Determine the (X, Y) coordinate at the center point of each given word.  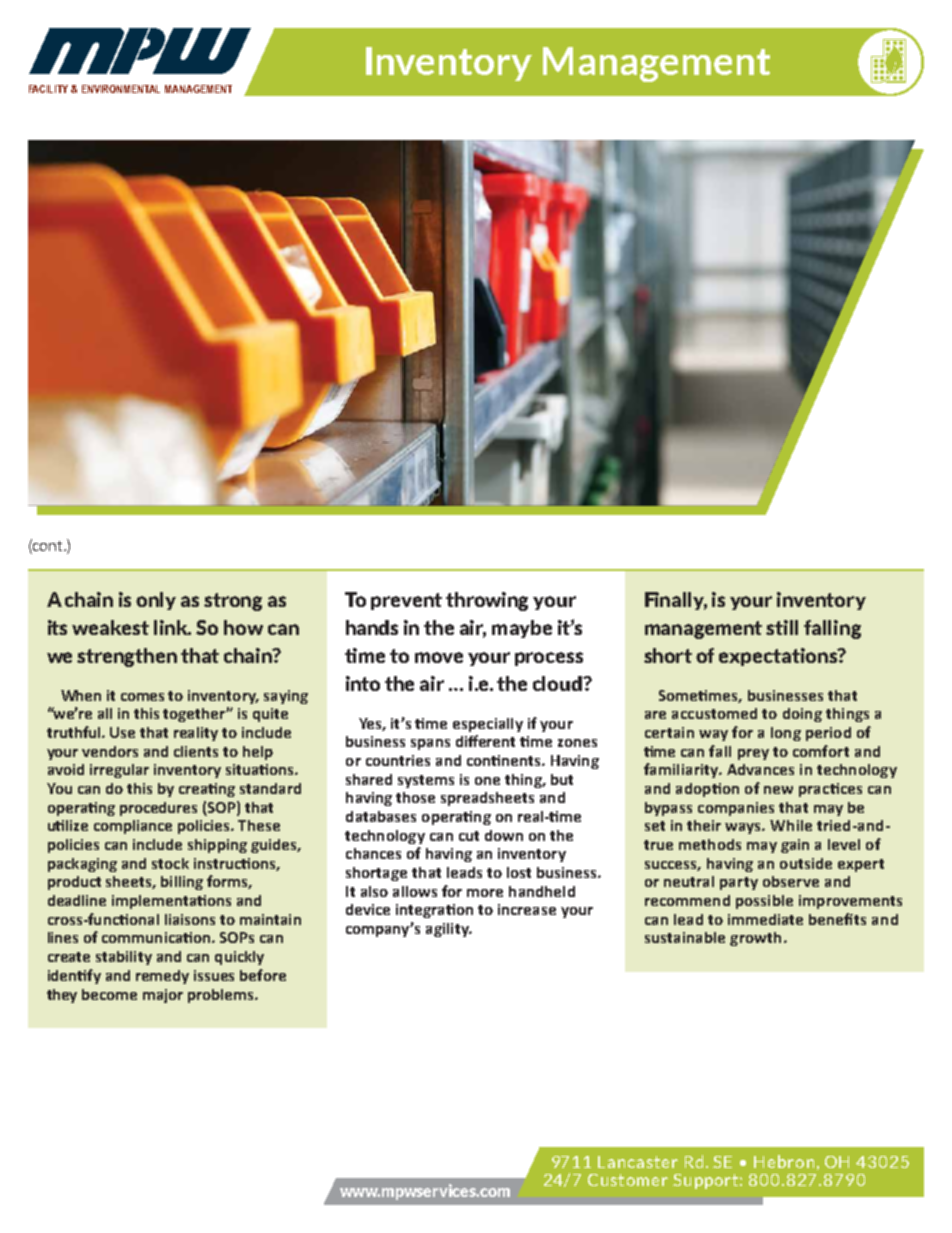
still (782, 627)
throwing (487, 601)
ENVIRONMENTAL (121, 89)
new (778, 790)
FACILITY (50, 89)
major (163, 996)
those (415, 797)
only (156, 601)
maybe (522, 629)
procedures (158, 809)
